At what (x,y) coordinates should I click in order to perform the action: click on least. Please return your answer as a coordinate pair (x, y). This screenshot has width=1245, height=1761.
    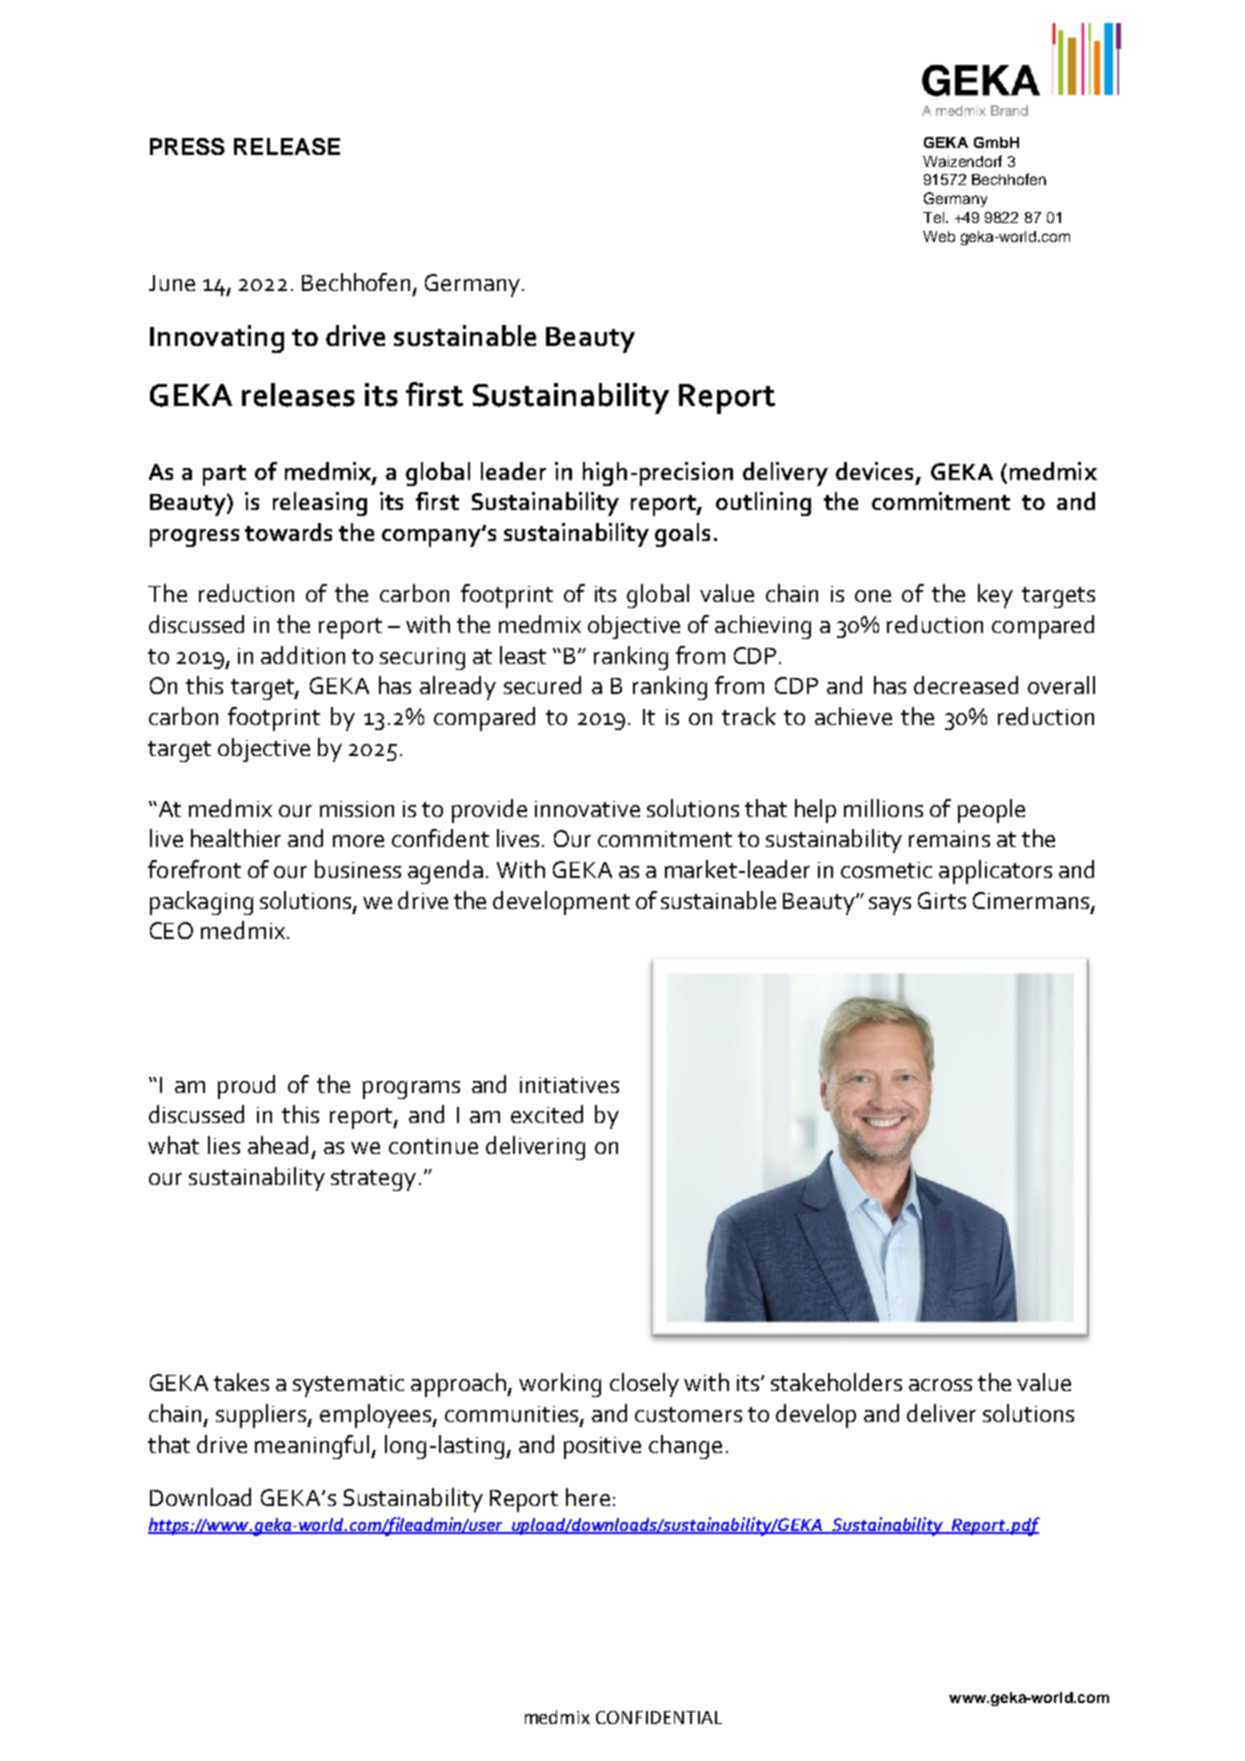
    Looking at the image, I should click on (523, 655).
